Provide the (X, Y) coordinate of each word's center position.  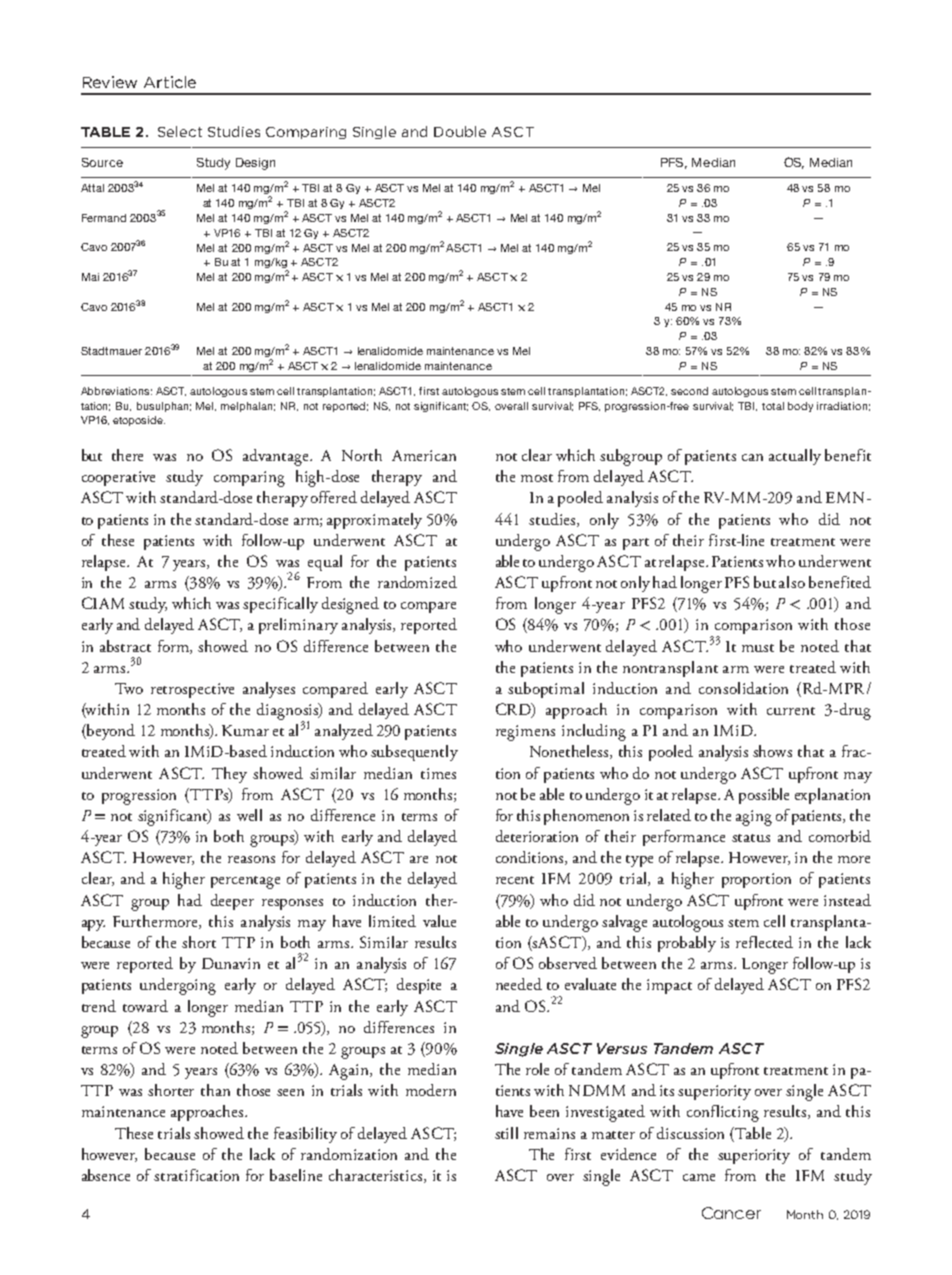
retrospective (192, 690)
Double (460, 131)
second (689, 391)
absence (106, 1175)
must (758, 648)
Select (180, 131)
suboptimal (546, 690)
